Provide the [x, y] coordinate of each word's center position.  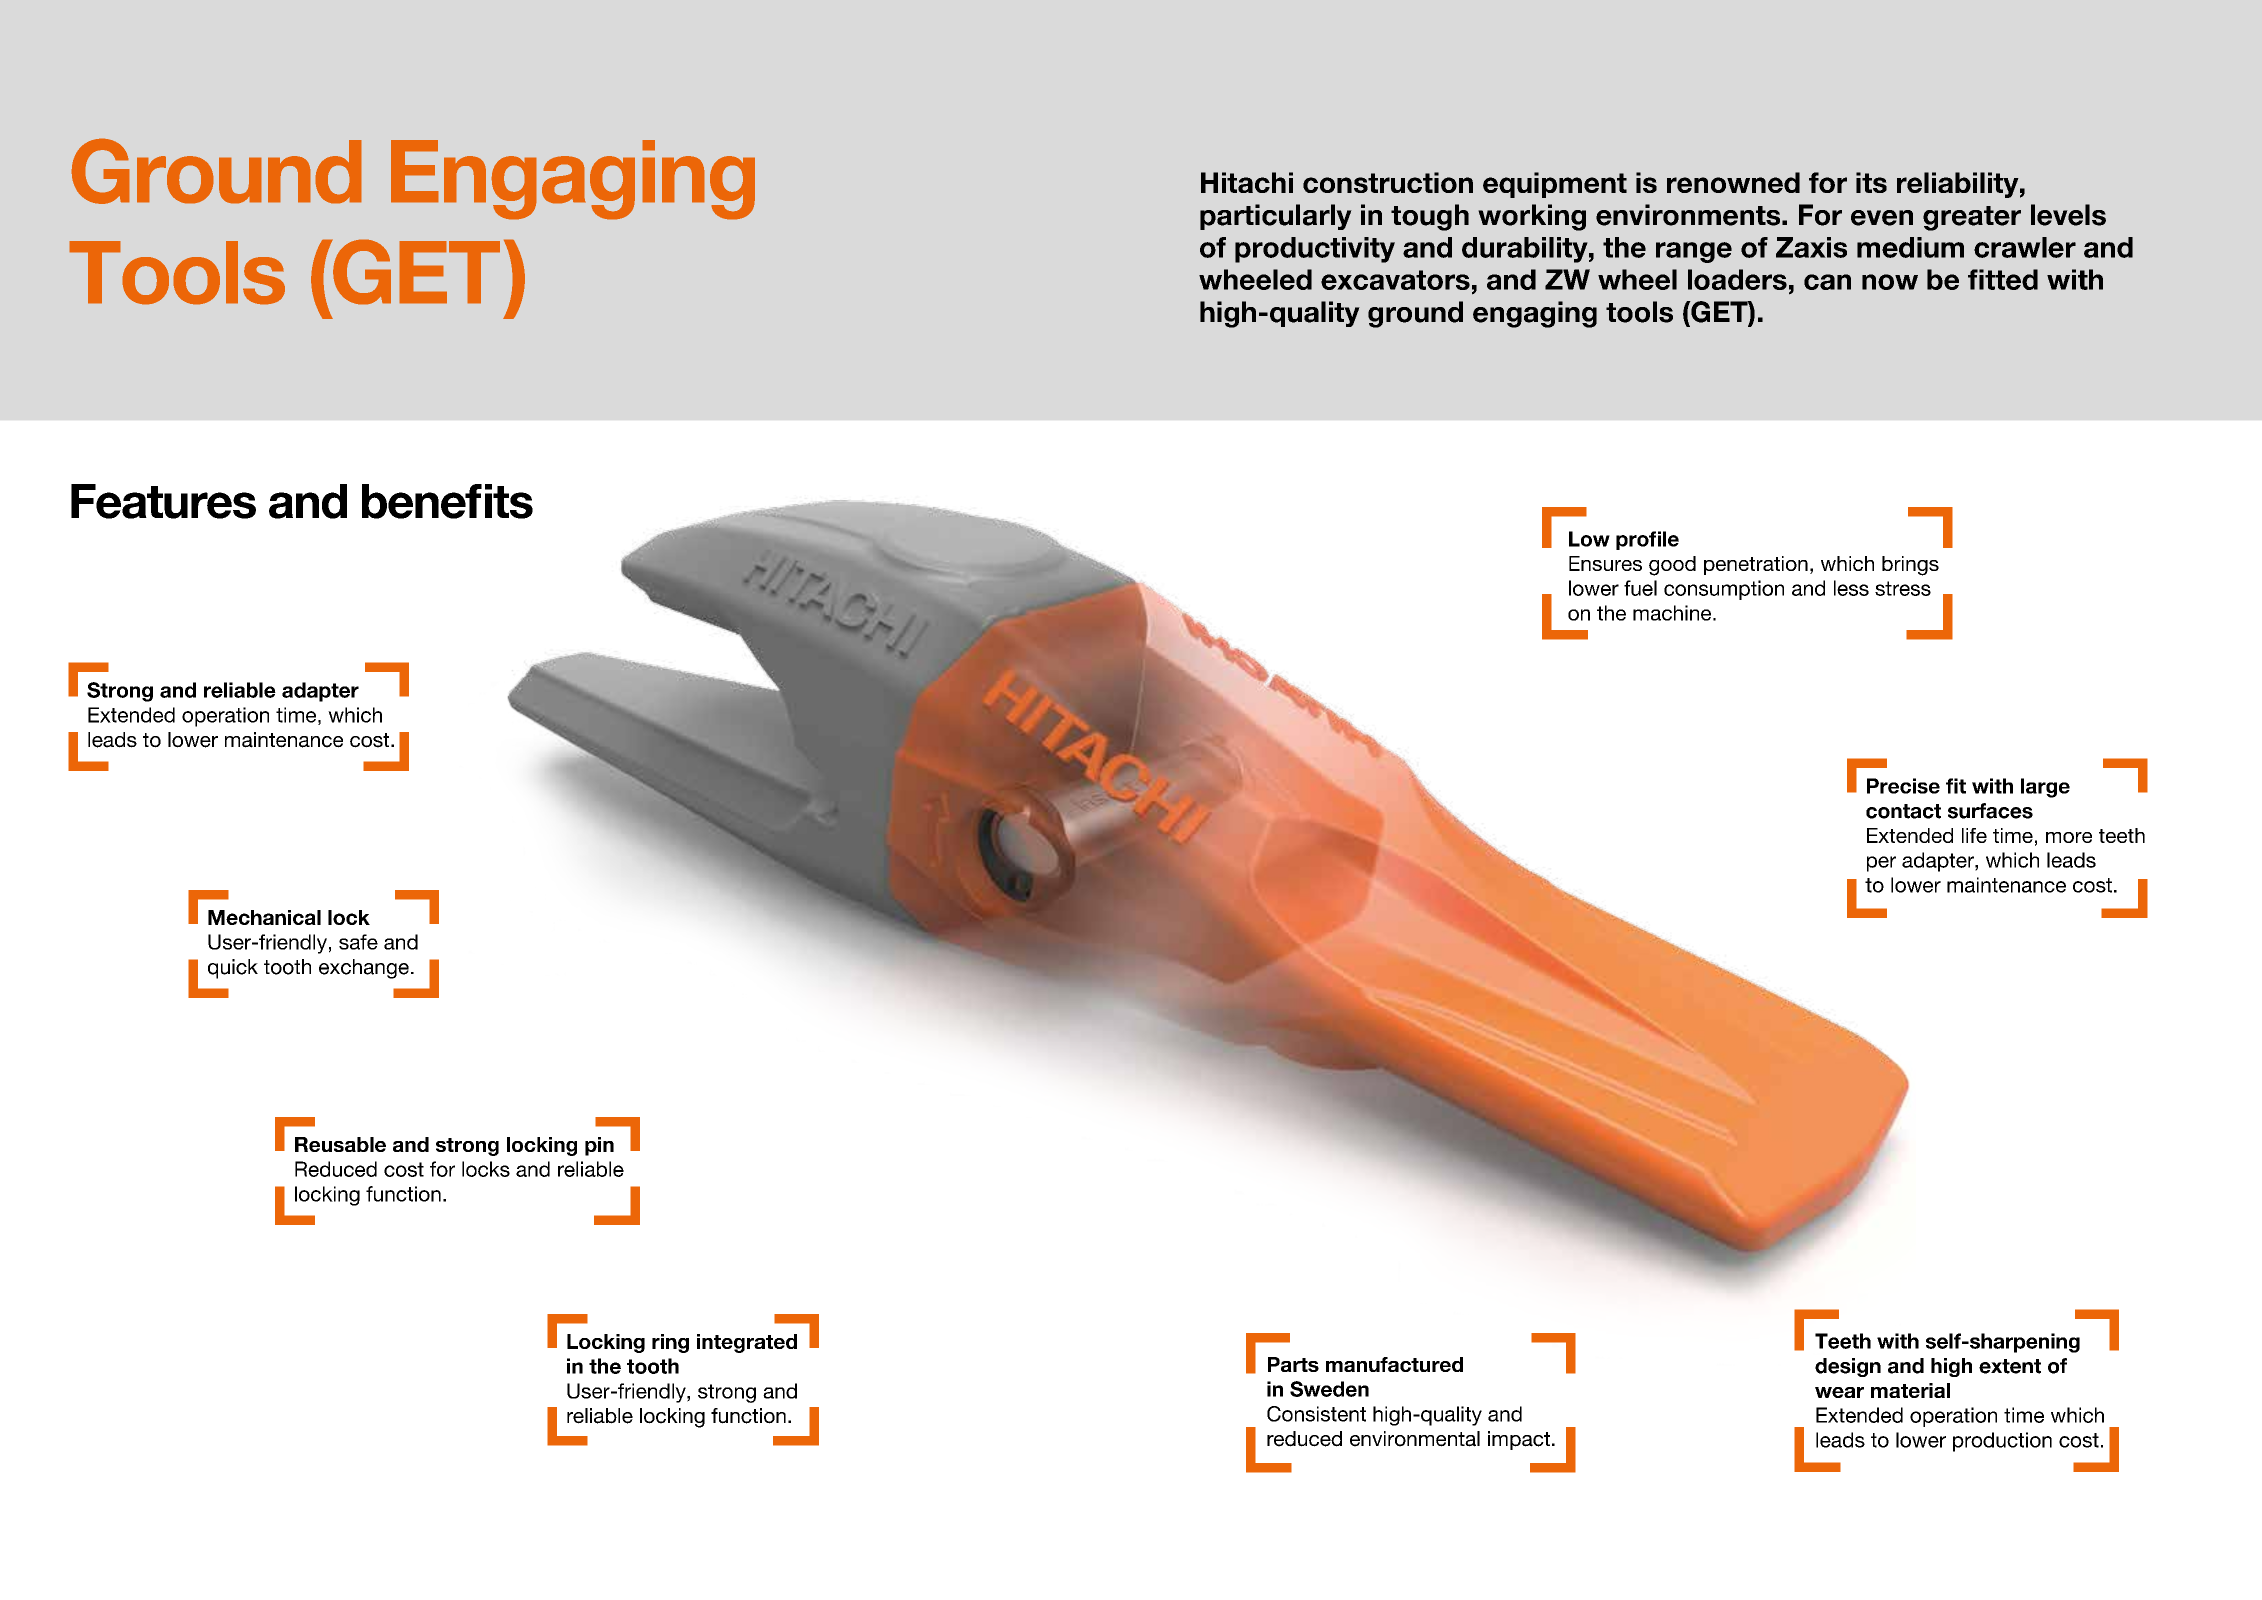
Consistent [1316, 1414]
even [1882, 218]
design [1848, 1367]
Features [163, 501]
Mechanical [264, 917]
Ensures [1605, 563]
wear [1839, 1392]
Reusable [340, 1144]
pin [599, 1146]
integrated [747, 1343]
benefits [447, 501]
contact [1903, 811]
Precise [1903, 786]
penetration [1756, 565]
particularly [1276, 217]
